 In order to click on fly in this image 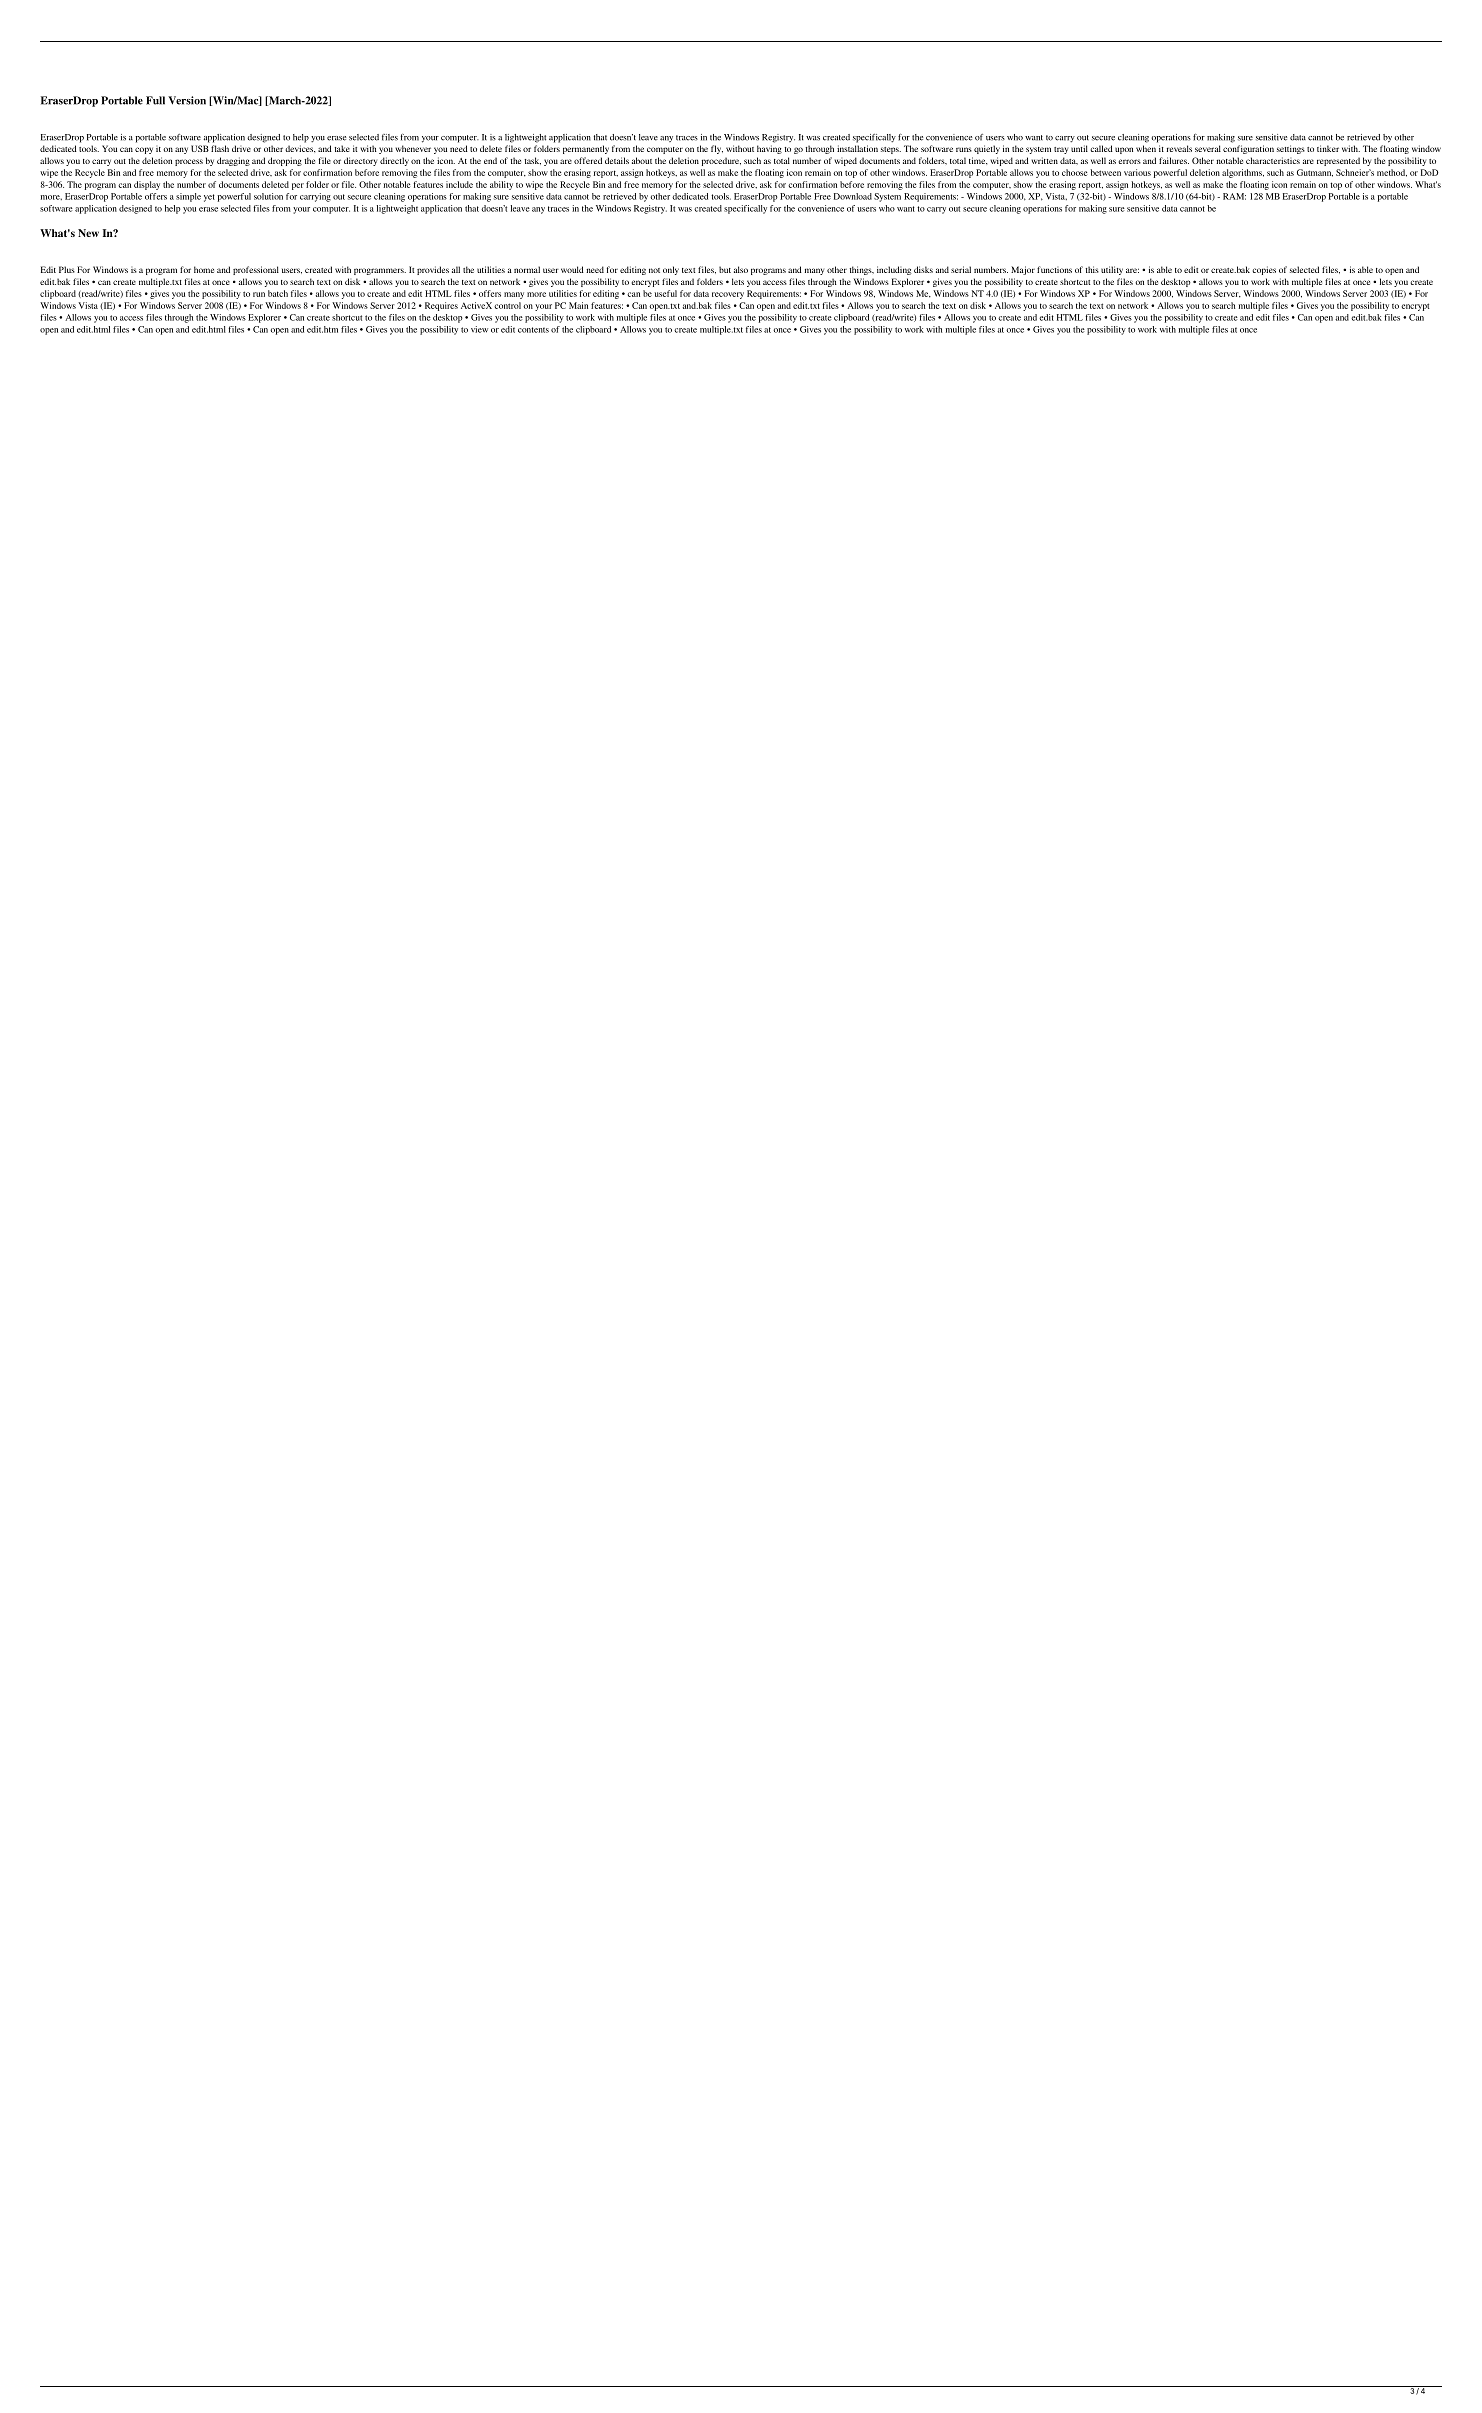, I will do `click(717, 149)`.
